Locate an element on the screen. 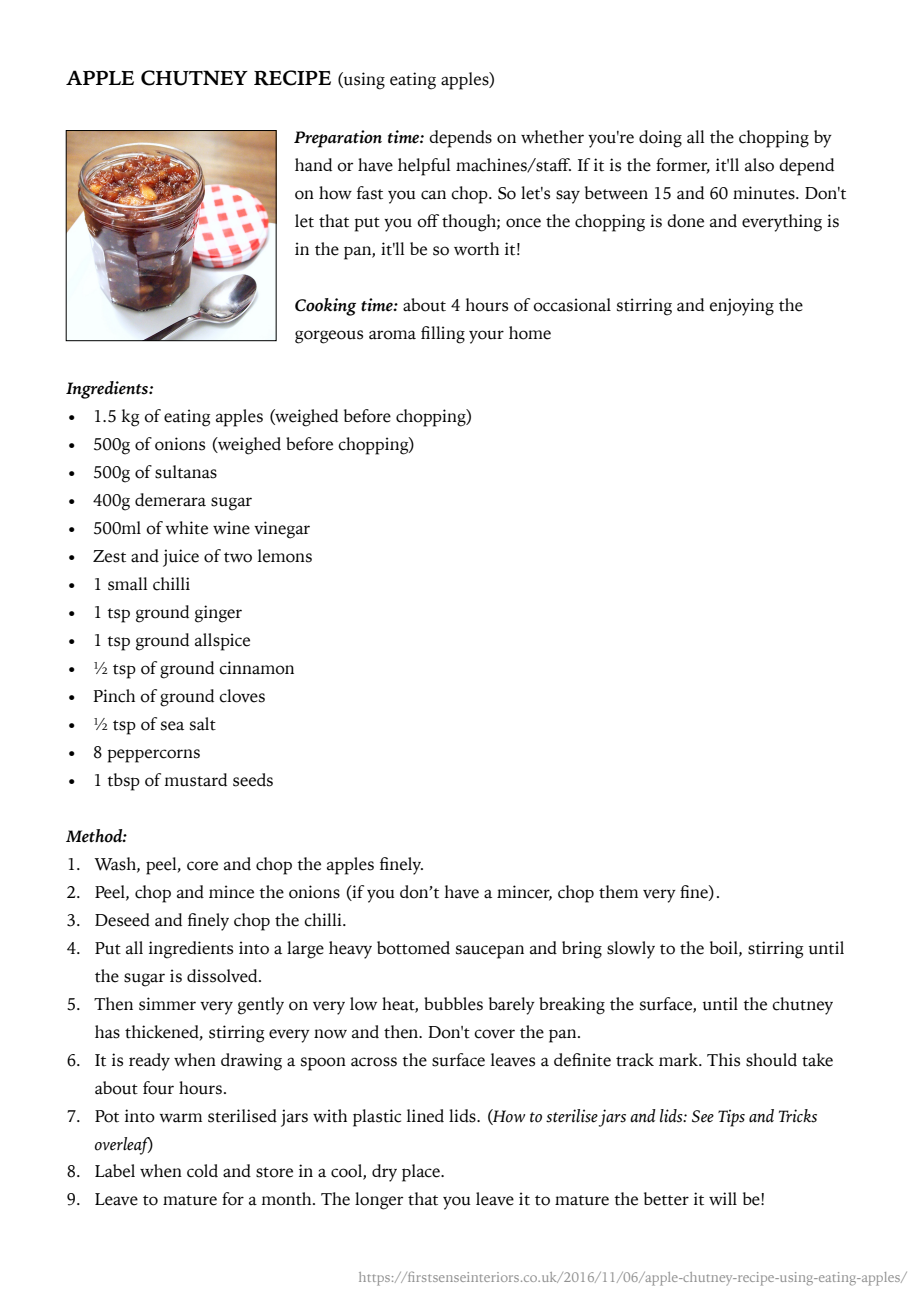  also is located at coordinates (759, 165).
